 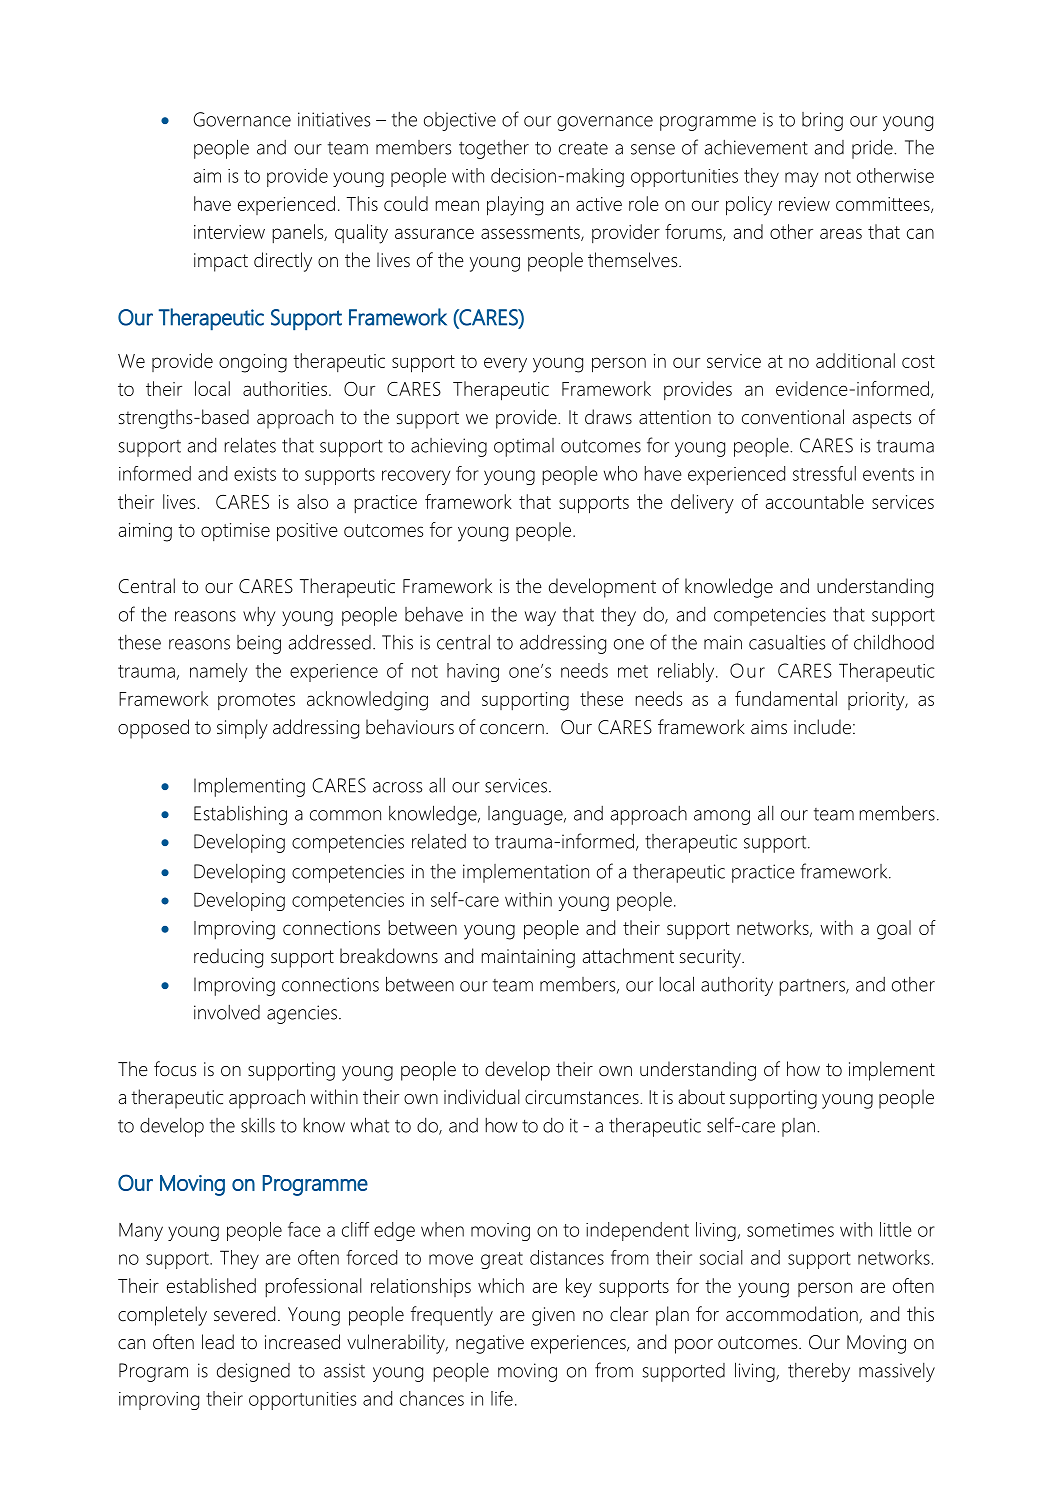 What do you see at coordinates (490, 1344) in the screenshot?
I see `negative` at bounding box center [490, 1344].
